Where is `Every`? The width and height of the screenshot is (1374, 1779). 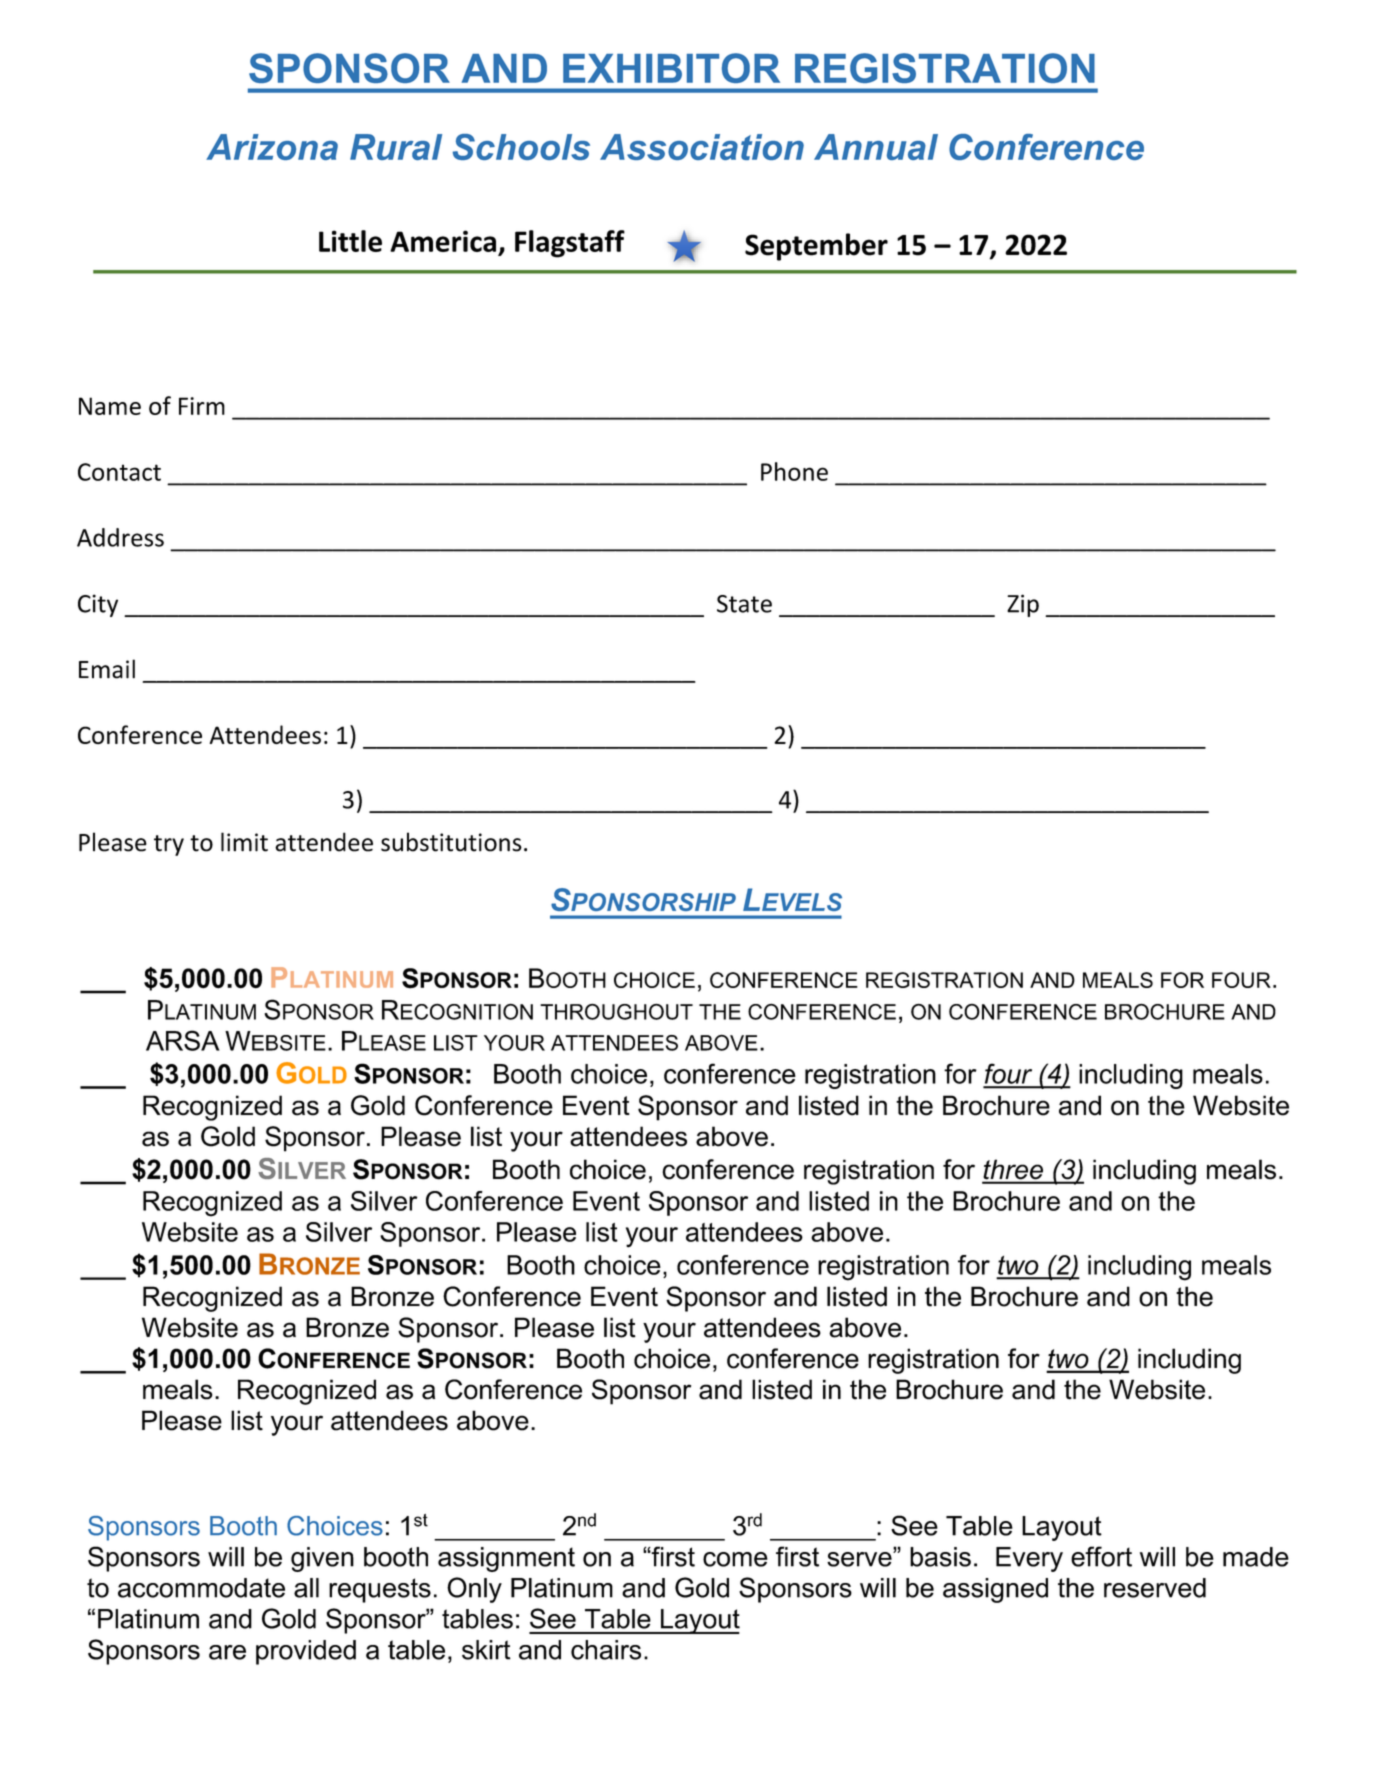
Every is located at coordinates (1029, 1559).
